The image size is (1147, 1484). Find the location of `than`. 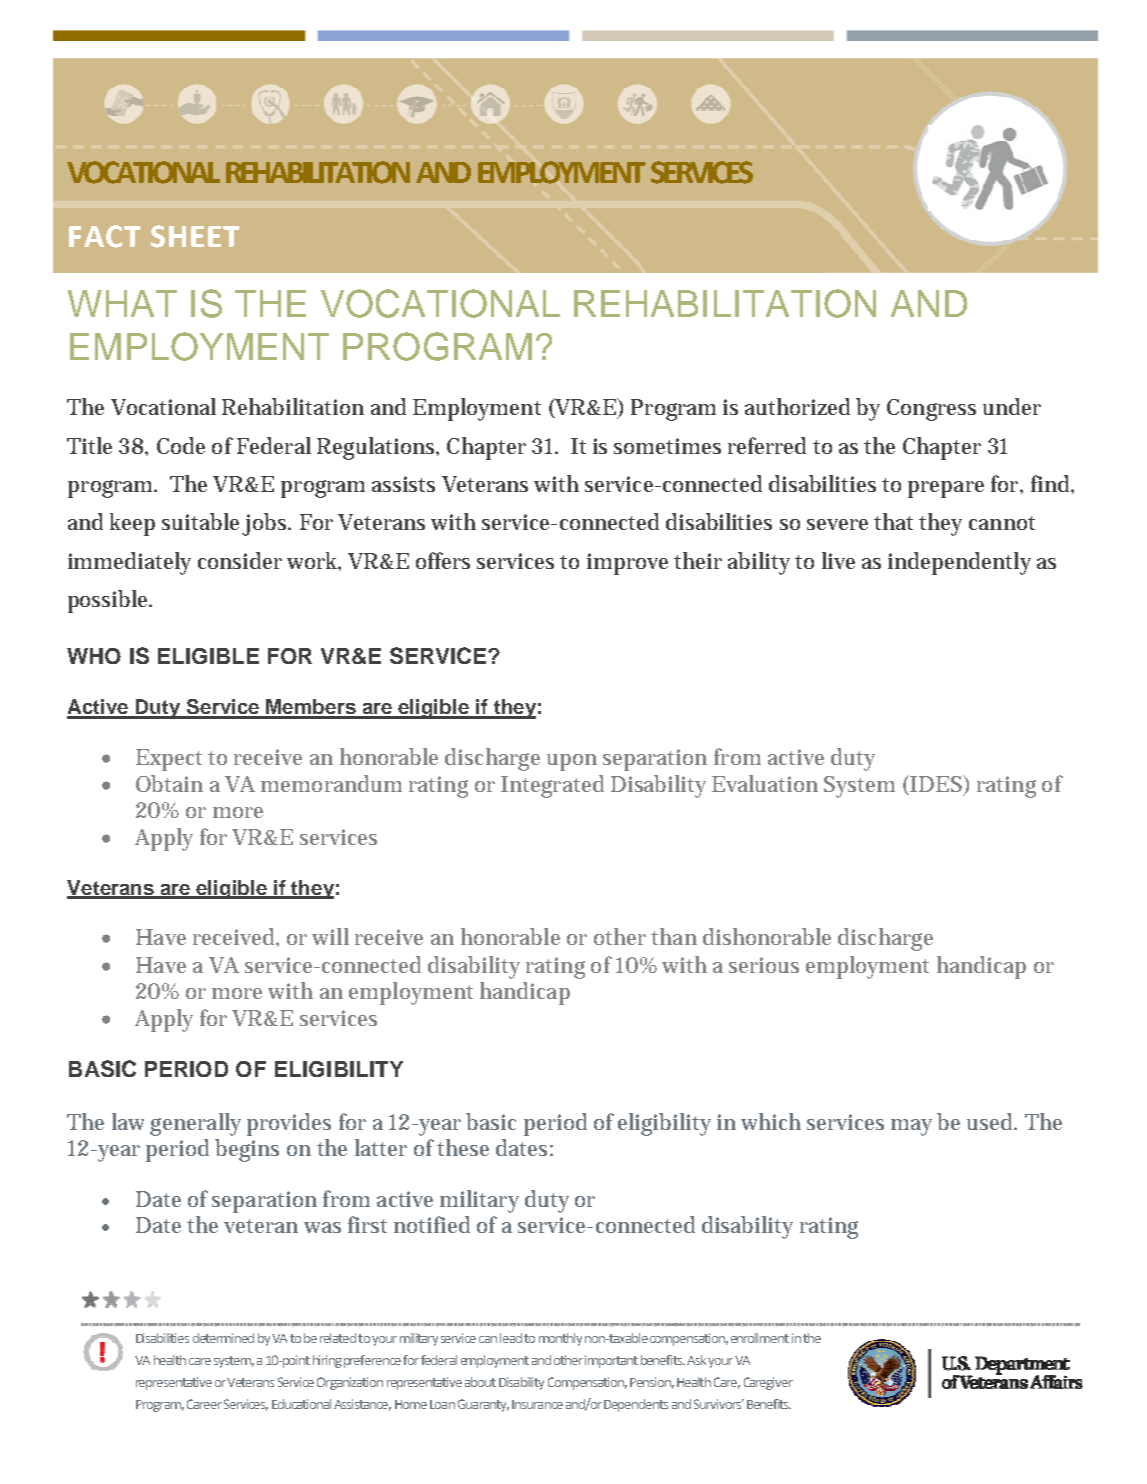

than is located at coordinates (674, 936).
